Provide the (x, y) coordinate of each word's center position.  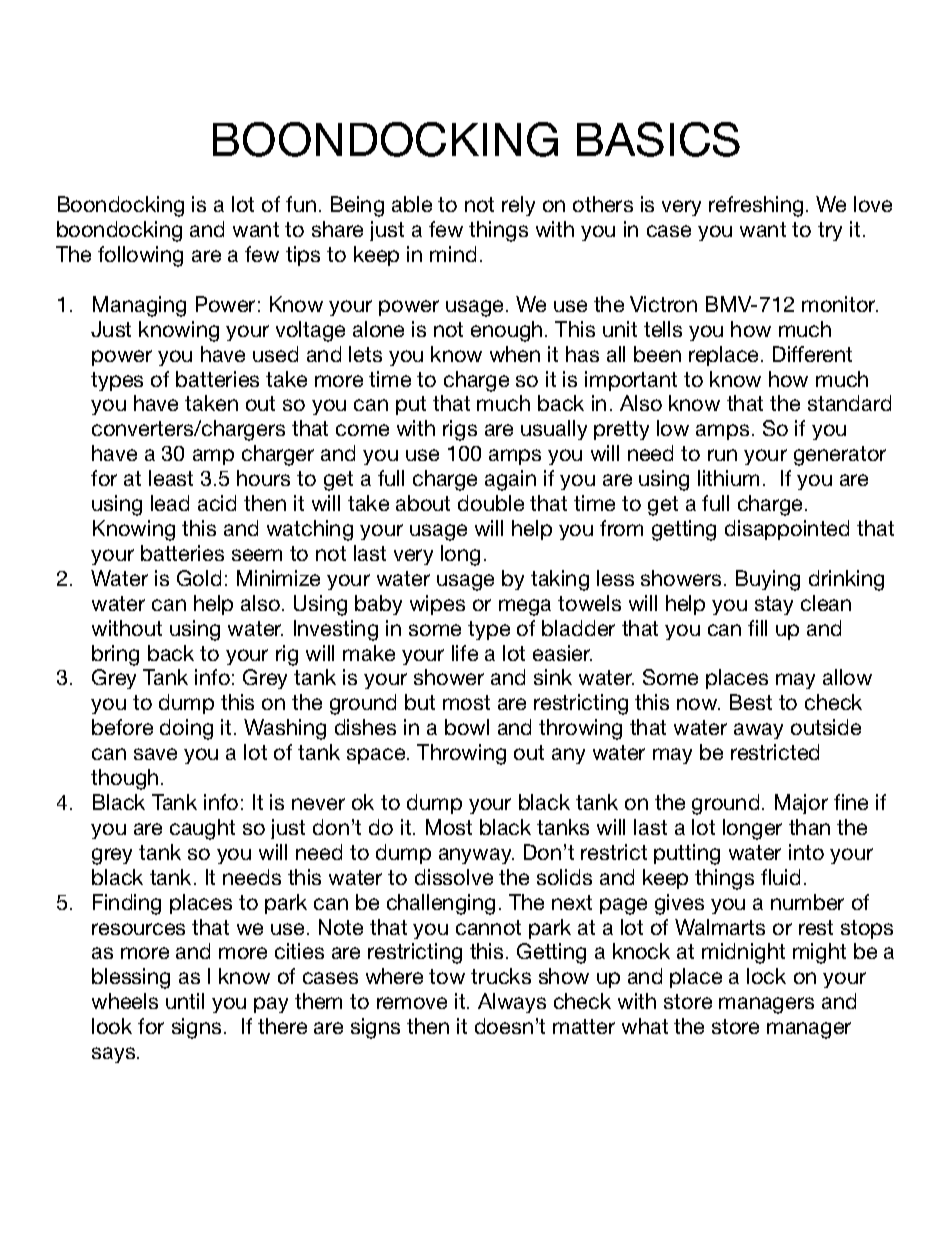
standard (849, 403)
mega (525, 607)
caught (202, 829)
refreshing (756, 206)
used (275, 354)
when (515, 354)
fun (301, 204)
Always (512, 1003)
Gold (199, 578)
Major (801, 804)
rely (518, 206)
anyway (476, 856)
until (185, 1001)
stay (774, 605)
